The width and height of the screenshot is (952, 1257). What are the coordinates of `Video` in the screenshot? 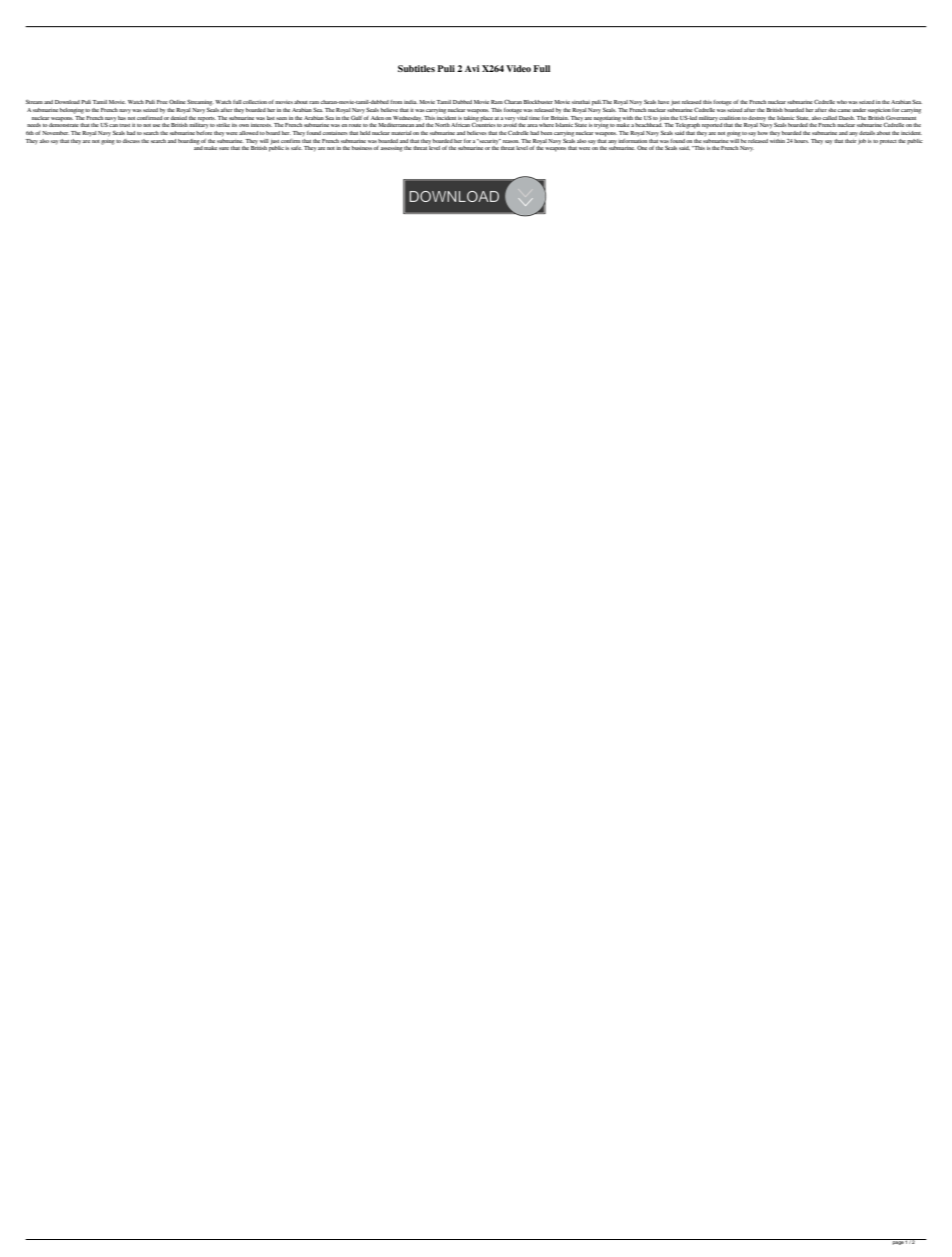 It's located at (518, 68).
